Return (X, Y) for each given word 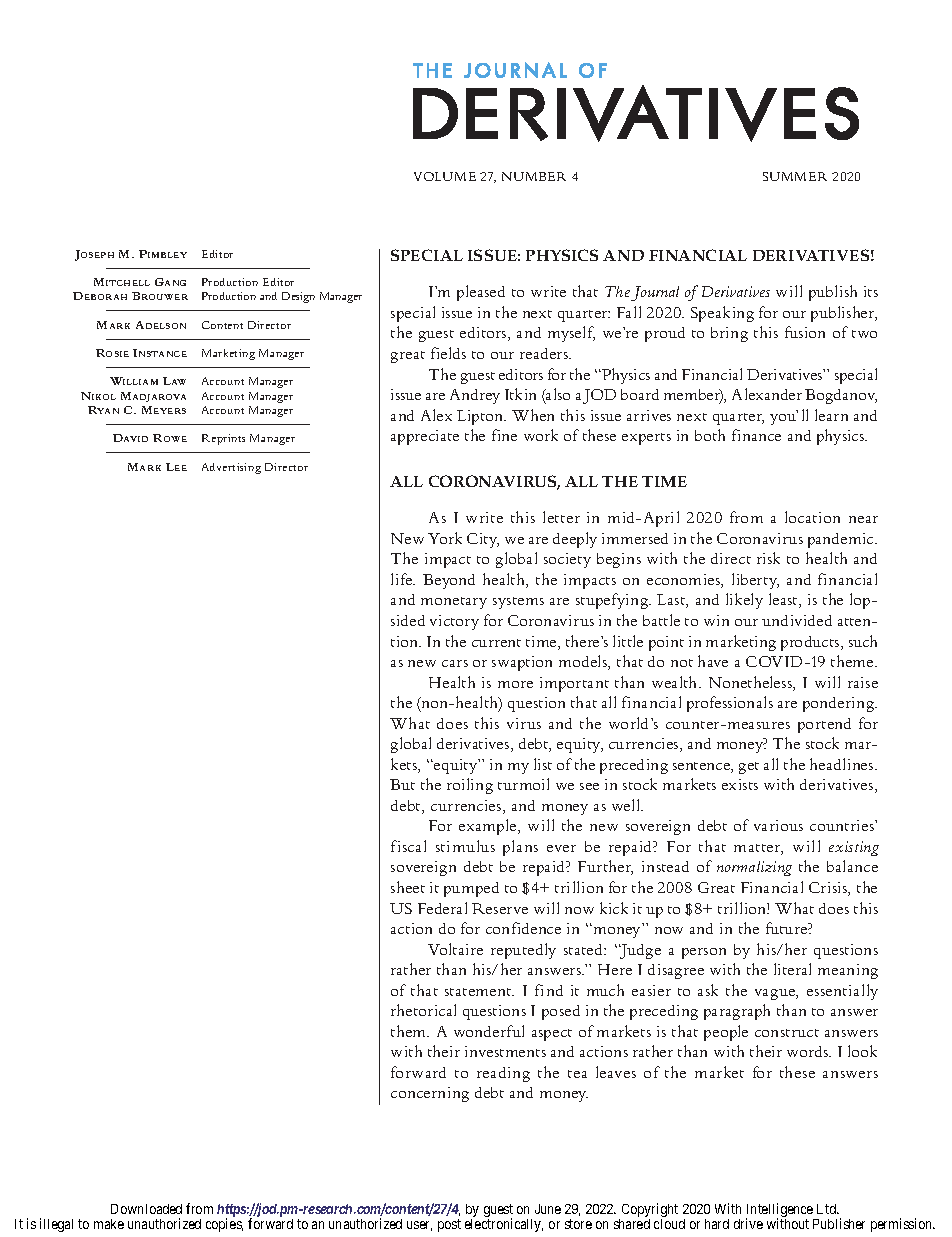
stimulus (465, 846)
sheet (408, 887)
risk (768, 558)
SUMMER (795, 176)
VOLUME (445, 176)
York (445, 538)
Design (298, 297)
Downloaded (146, 1209)
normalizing (754, 868)
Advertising (231, 468)
